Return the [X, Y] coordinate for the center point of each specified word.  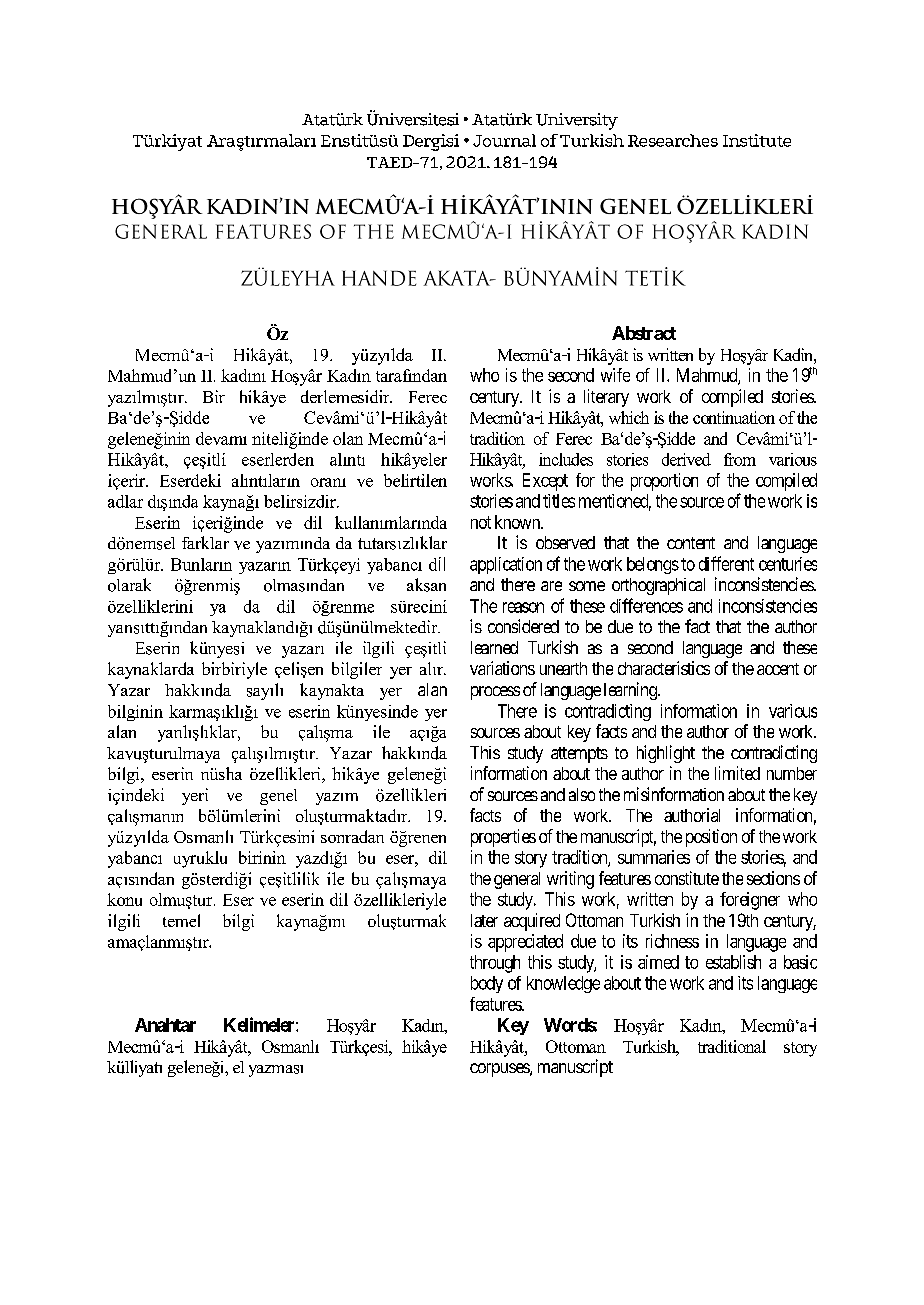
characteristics [664, 668]
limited [737, 773]
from [740, 459]
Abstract [644, 333]
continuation [734, 417]
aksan [426, 585]
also [582, 794]
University [577, 121]
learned [494, 647]
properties [503, 838]
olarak [129, 585]
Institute [757, 140]
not [481, 522]
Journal [504, 140]
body [487, 984]
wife [615, 375]
